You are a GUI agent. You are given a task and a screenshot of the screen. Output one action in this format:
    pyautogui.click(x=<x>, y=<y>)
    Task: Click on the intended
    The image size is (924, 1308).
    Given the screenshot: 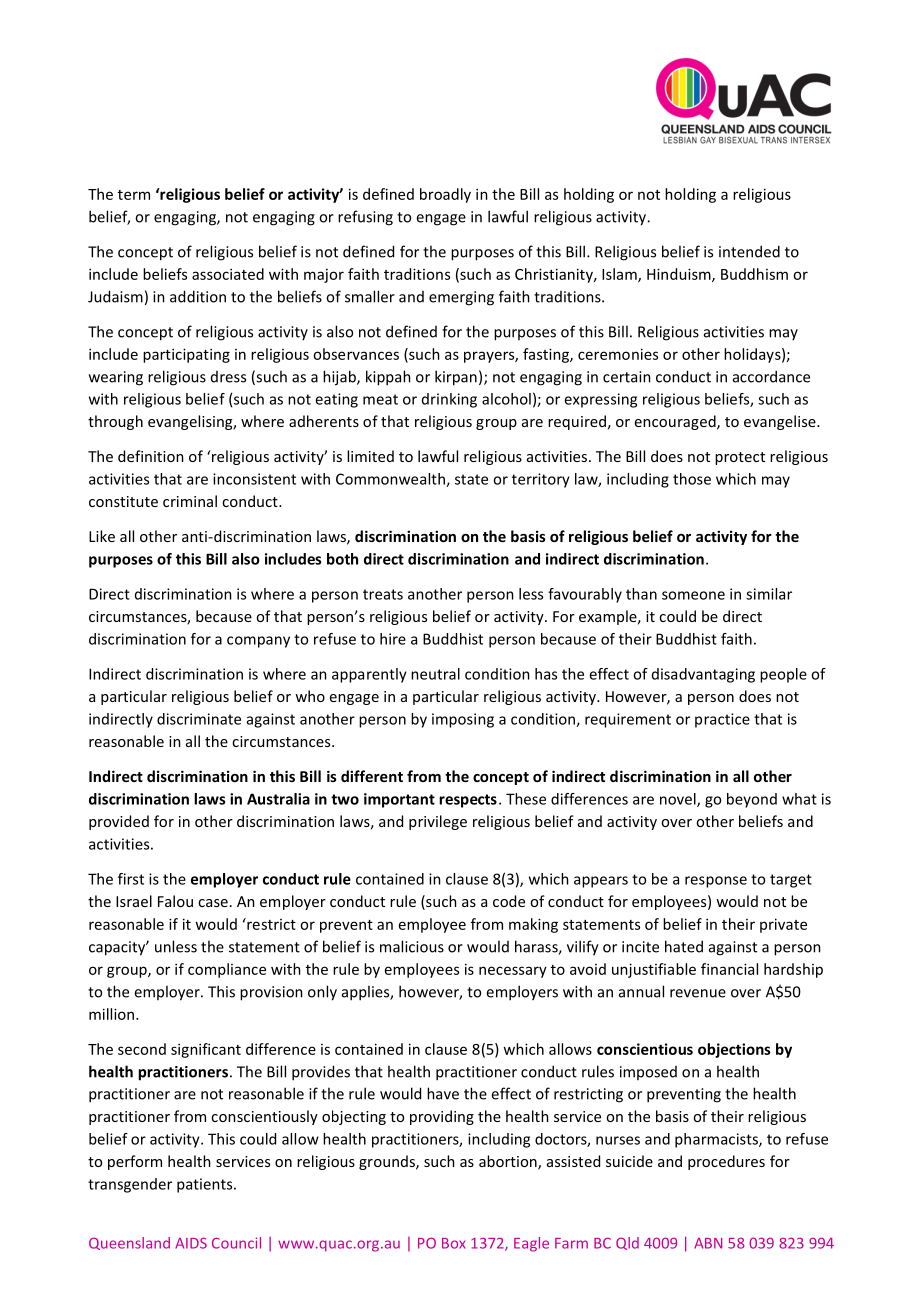 What is the action you would take?
    pyautogui.click(x=749, y=251)
